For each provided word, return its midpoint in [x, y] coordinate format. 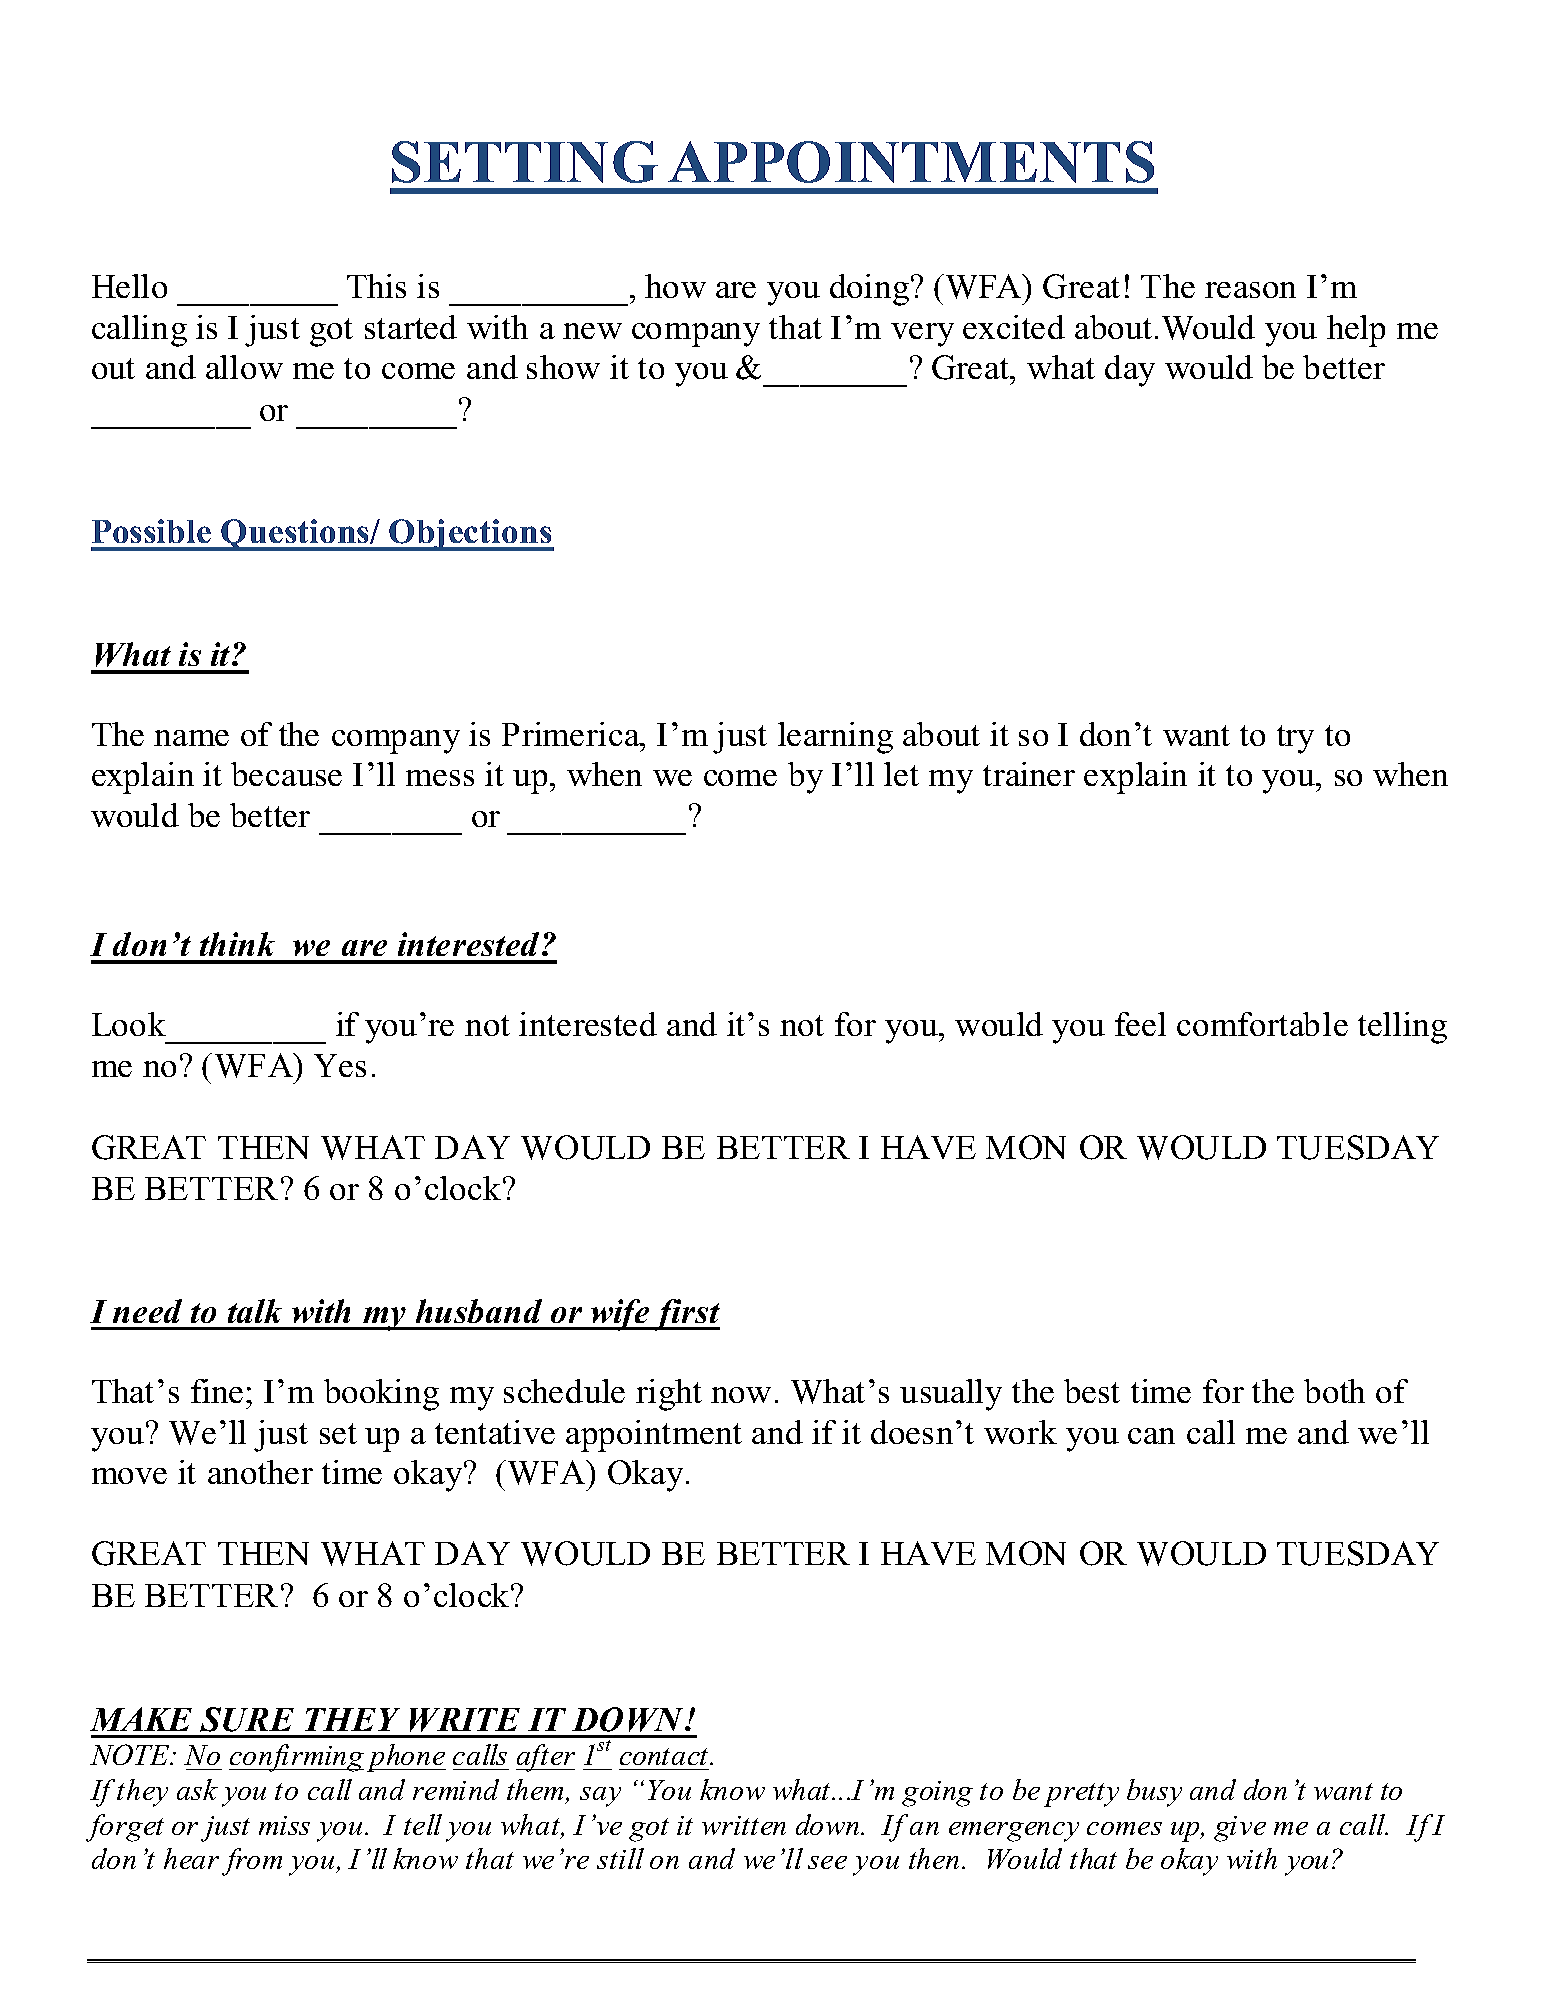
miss [284, 1825]
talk [255, 1311]
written [744, 1825]
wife [621, 1315]
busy [1154, 1793]
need [147, 1311]
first [686, 1315]
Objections [470, 535]
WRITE [465, 1720]
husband [479, 1311]
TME [969, 162]
